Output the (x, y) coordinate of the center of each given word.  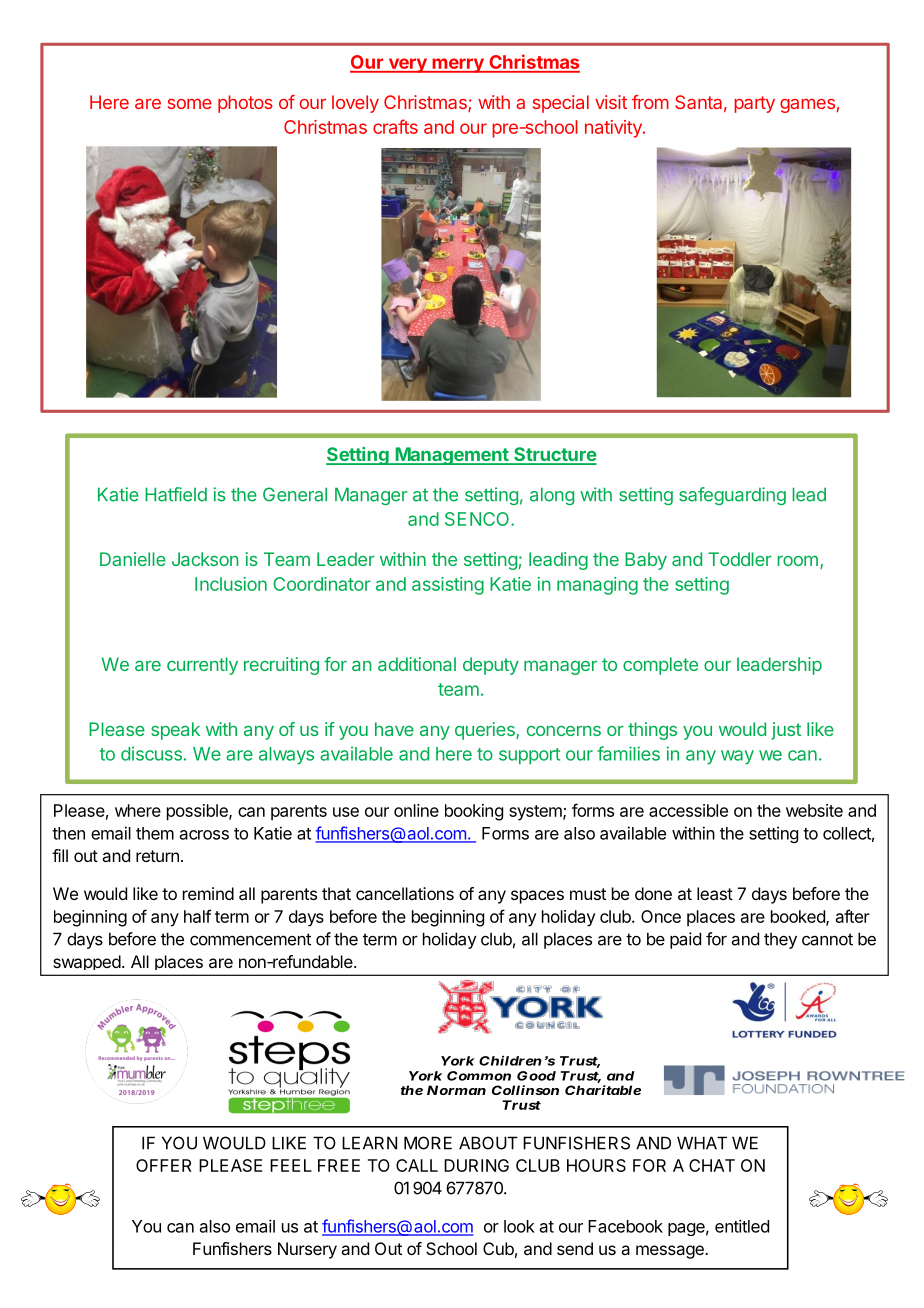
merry (458, 65)
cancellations (405, 893)
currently (202, 666)
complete (660, 666)
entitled (742, 1226)
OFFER (164, 1165)
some (190, 103)
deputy (491, 666)
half (197, 916)
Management (452, 456)
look (519, 1226)
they (780, 940)
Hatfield (176, 494)
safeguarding (732, 496)
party (754, 104)
